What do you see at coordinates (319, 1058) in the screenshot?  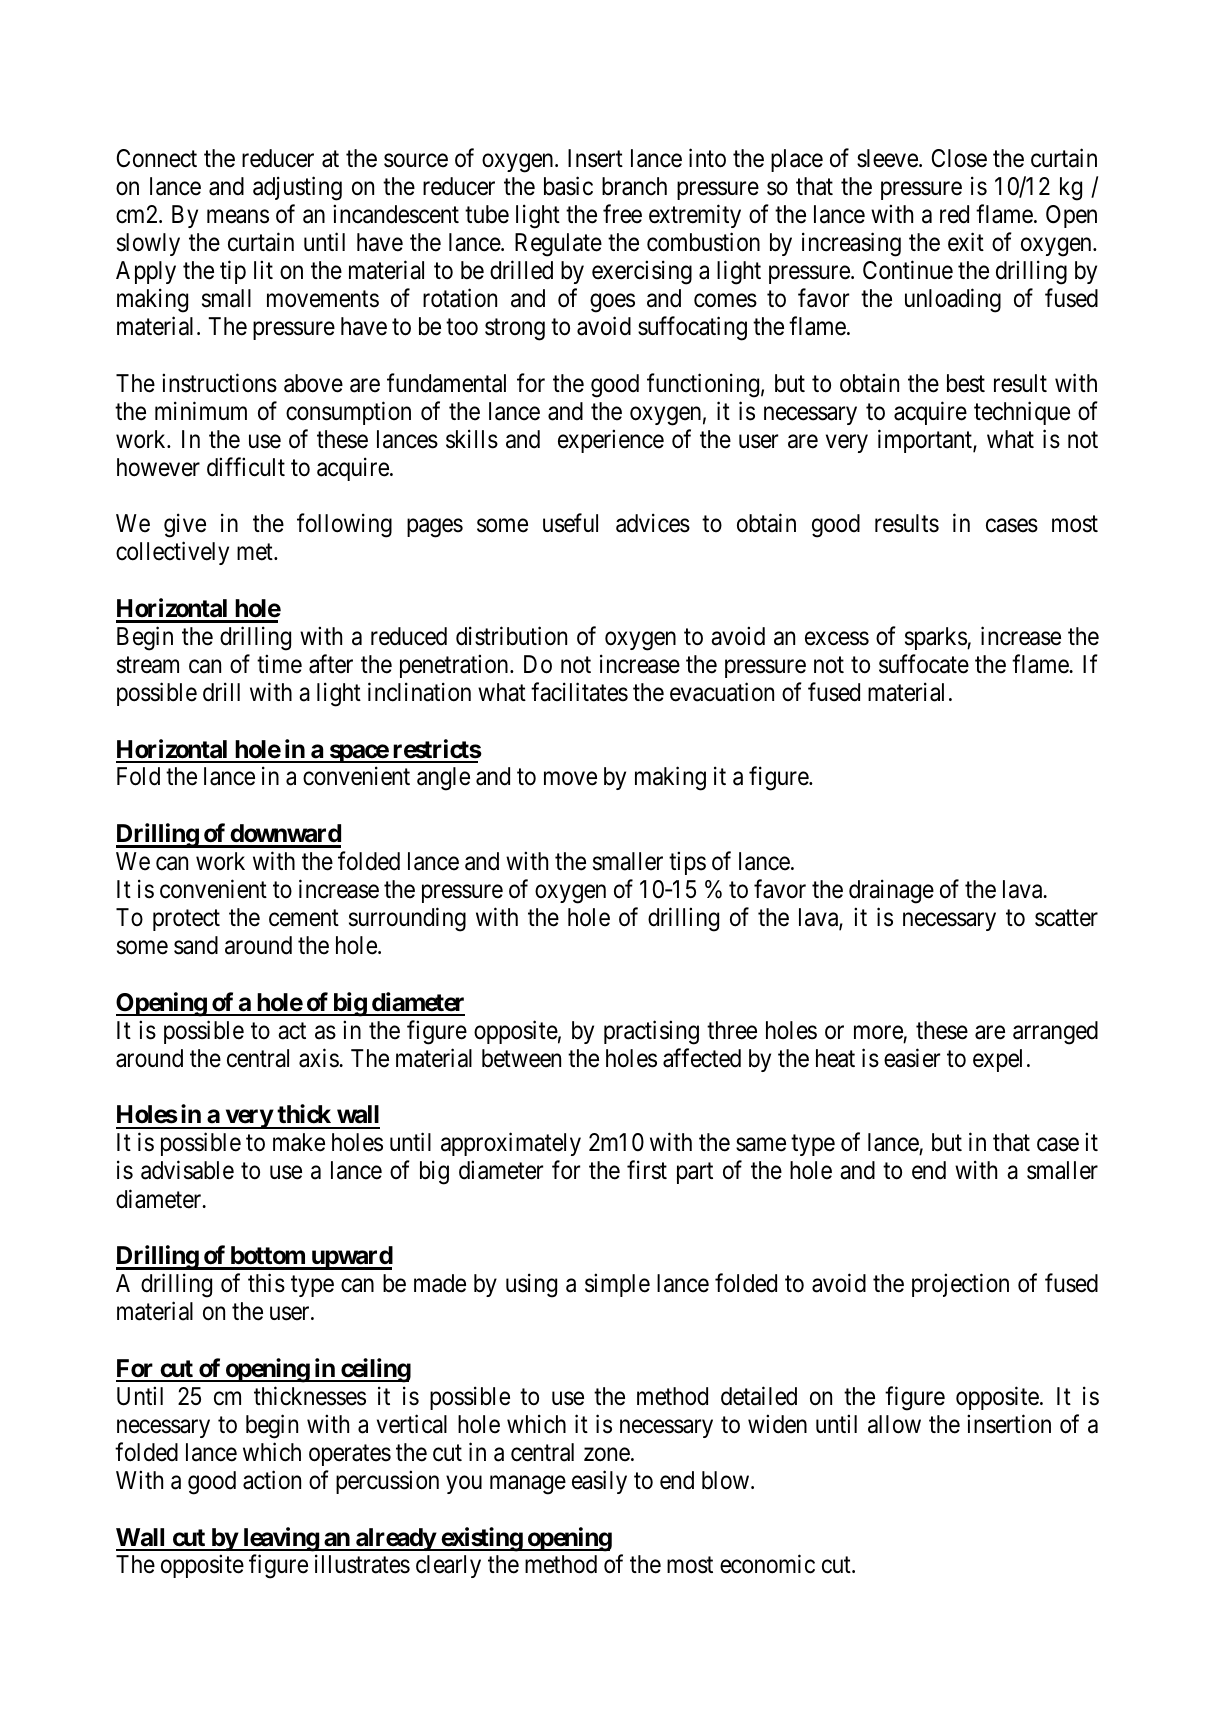 I see `axis` at bounding box center [319, 1058].
